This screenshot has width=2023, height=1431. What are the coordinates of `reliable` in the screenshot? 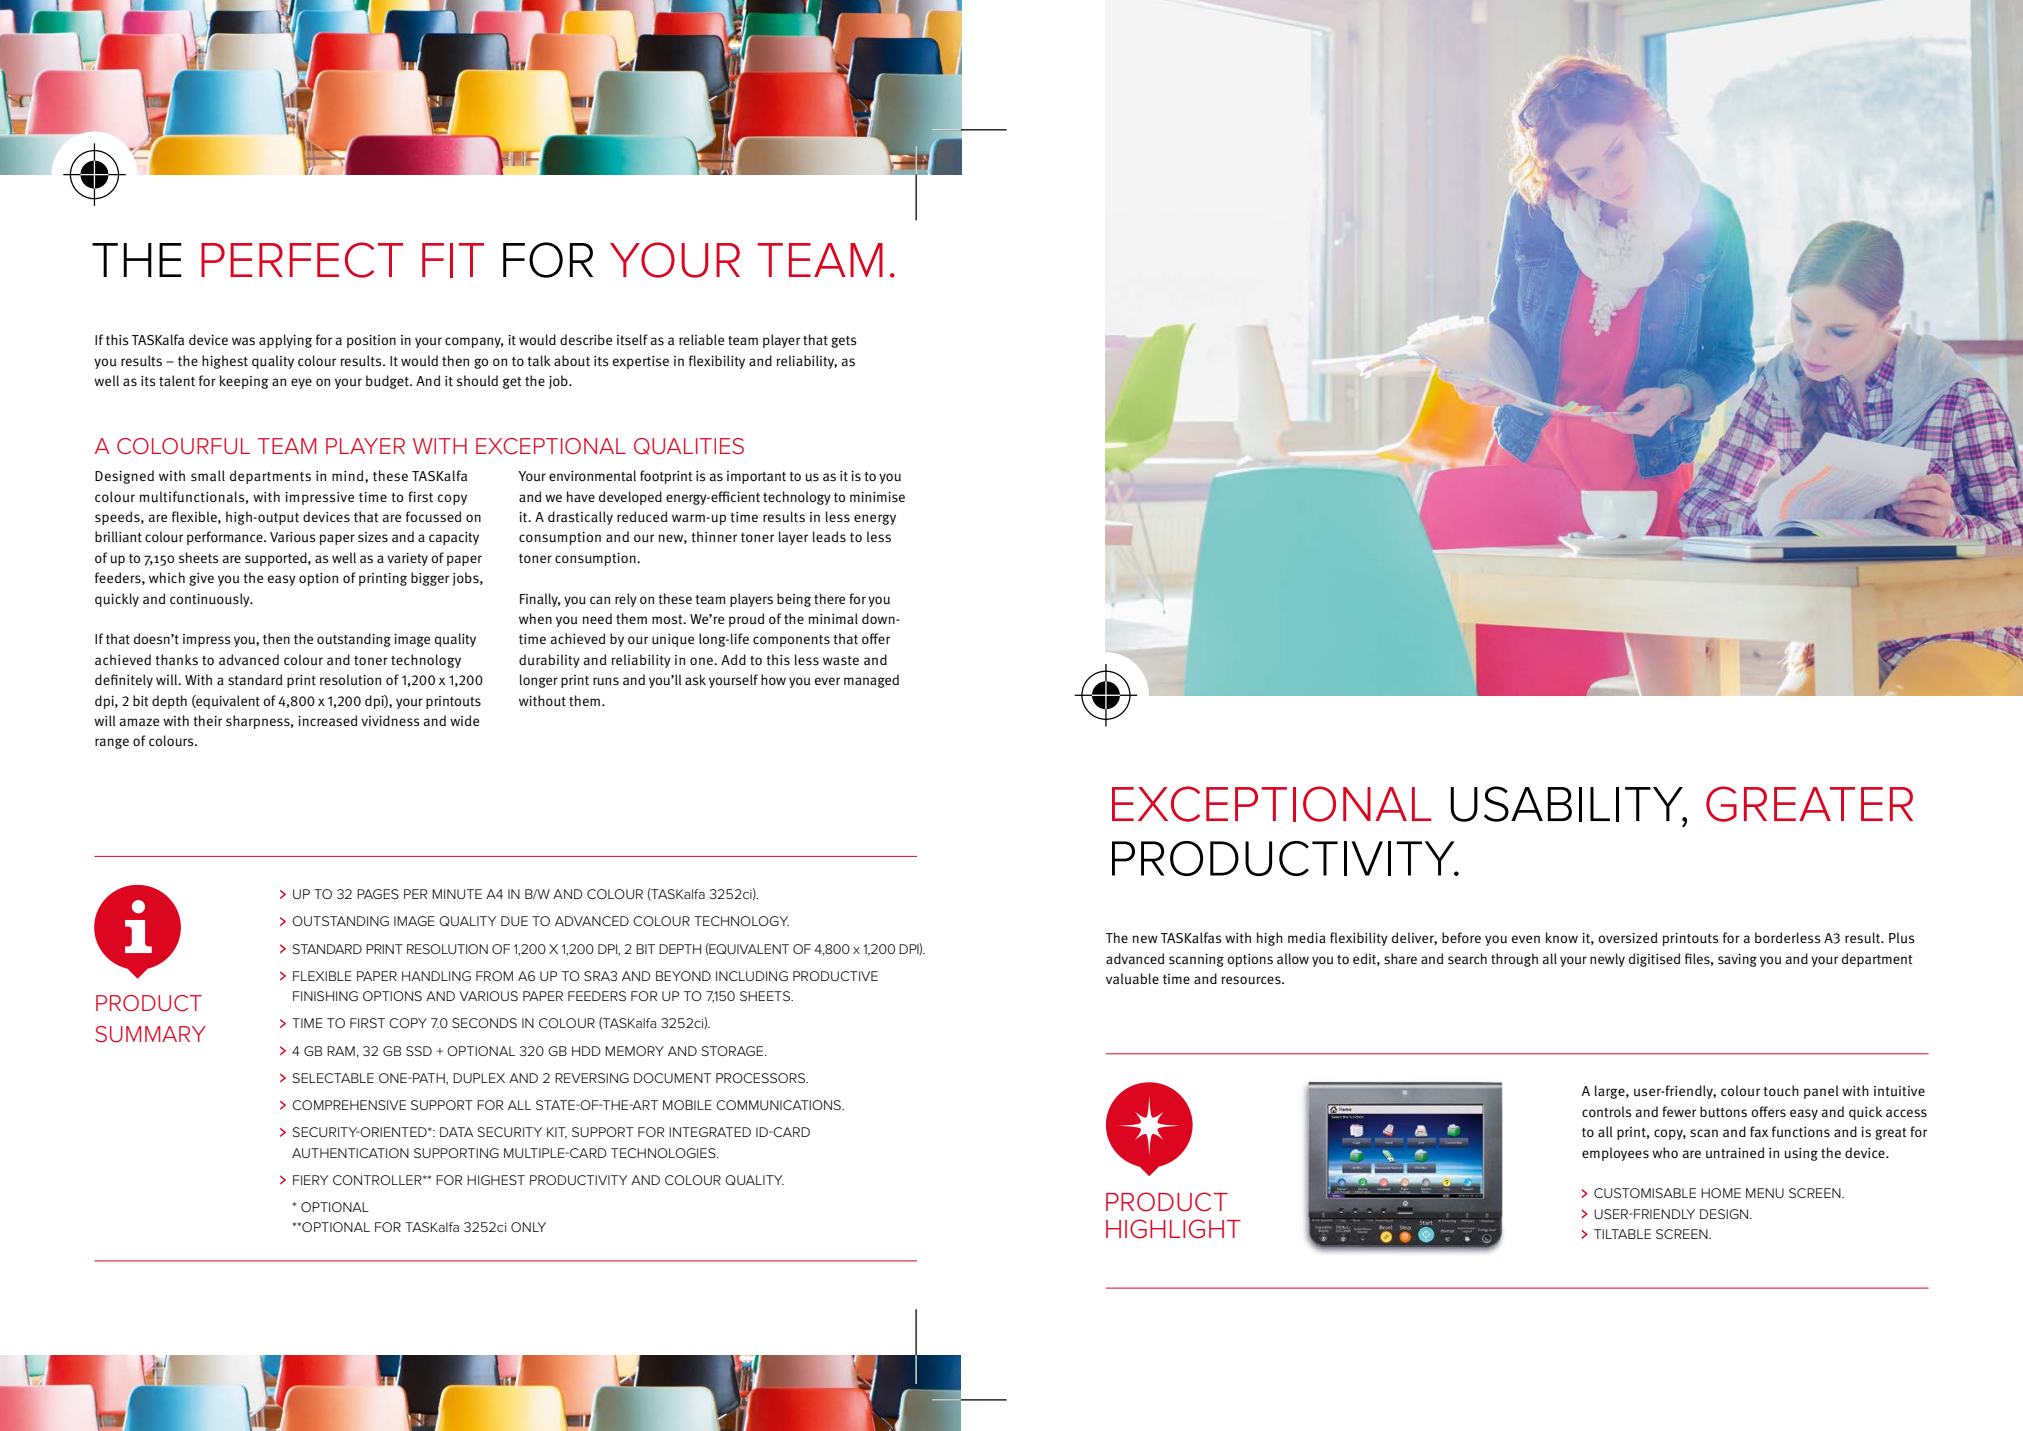 It's located at (701, 339).
